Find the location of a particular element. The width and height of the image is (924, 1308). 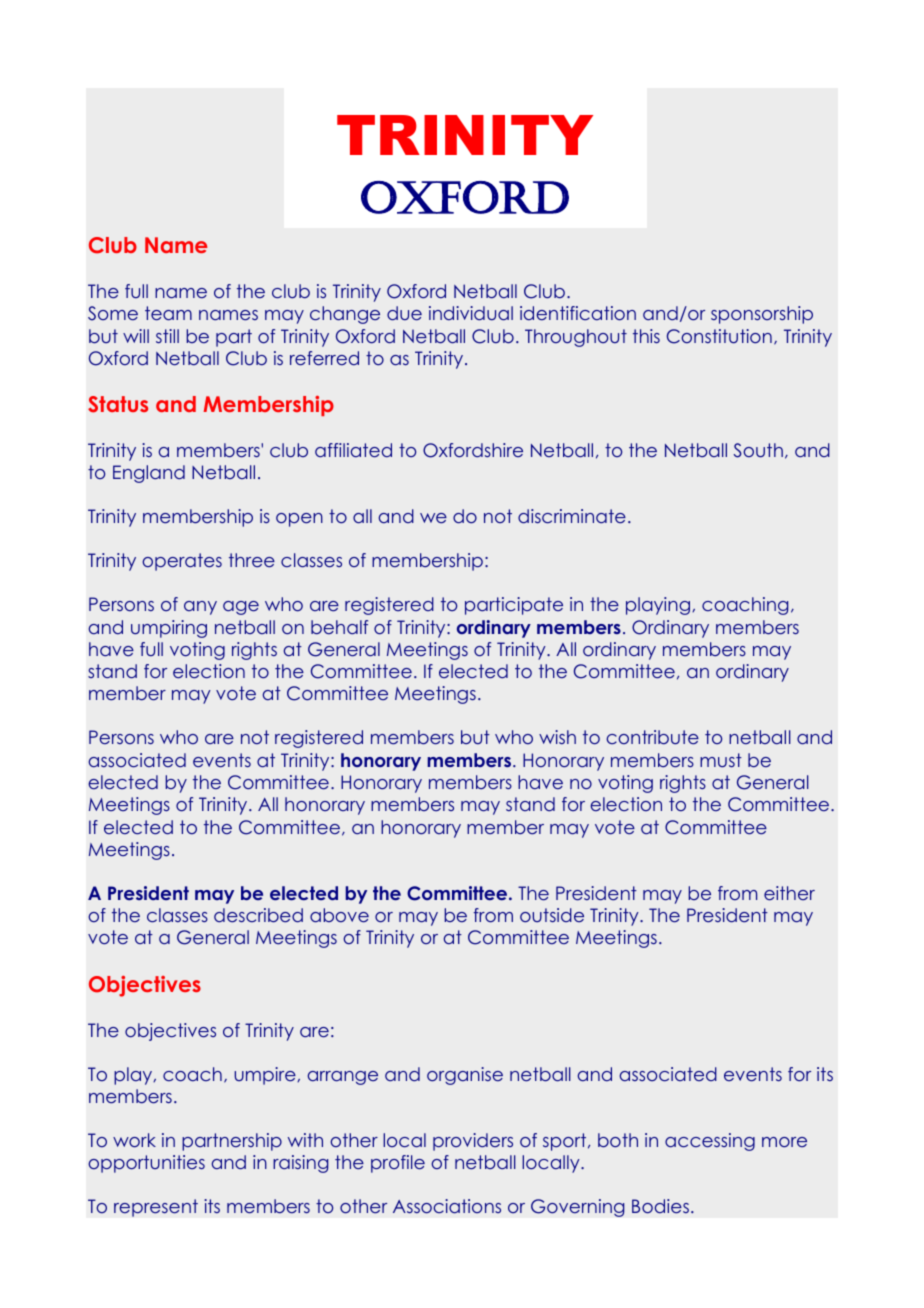

opportunities is located at coordinates (146, 1164).
